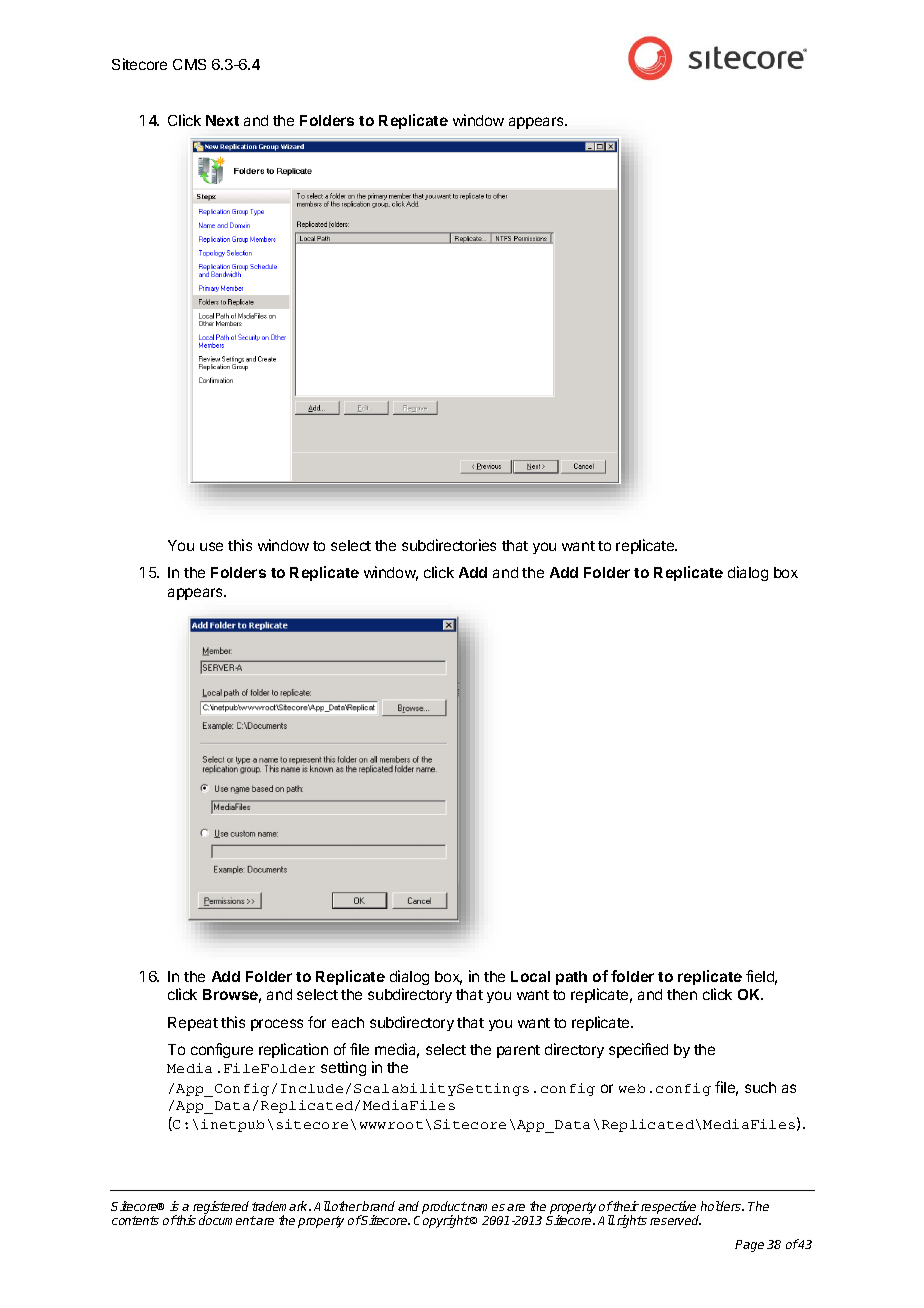 The image size is (924, 1308). I want to click on subdirectories, so click(449, 545).
